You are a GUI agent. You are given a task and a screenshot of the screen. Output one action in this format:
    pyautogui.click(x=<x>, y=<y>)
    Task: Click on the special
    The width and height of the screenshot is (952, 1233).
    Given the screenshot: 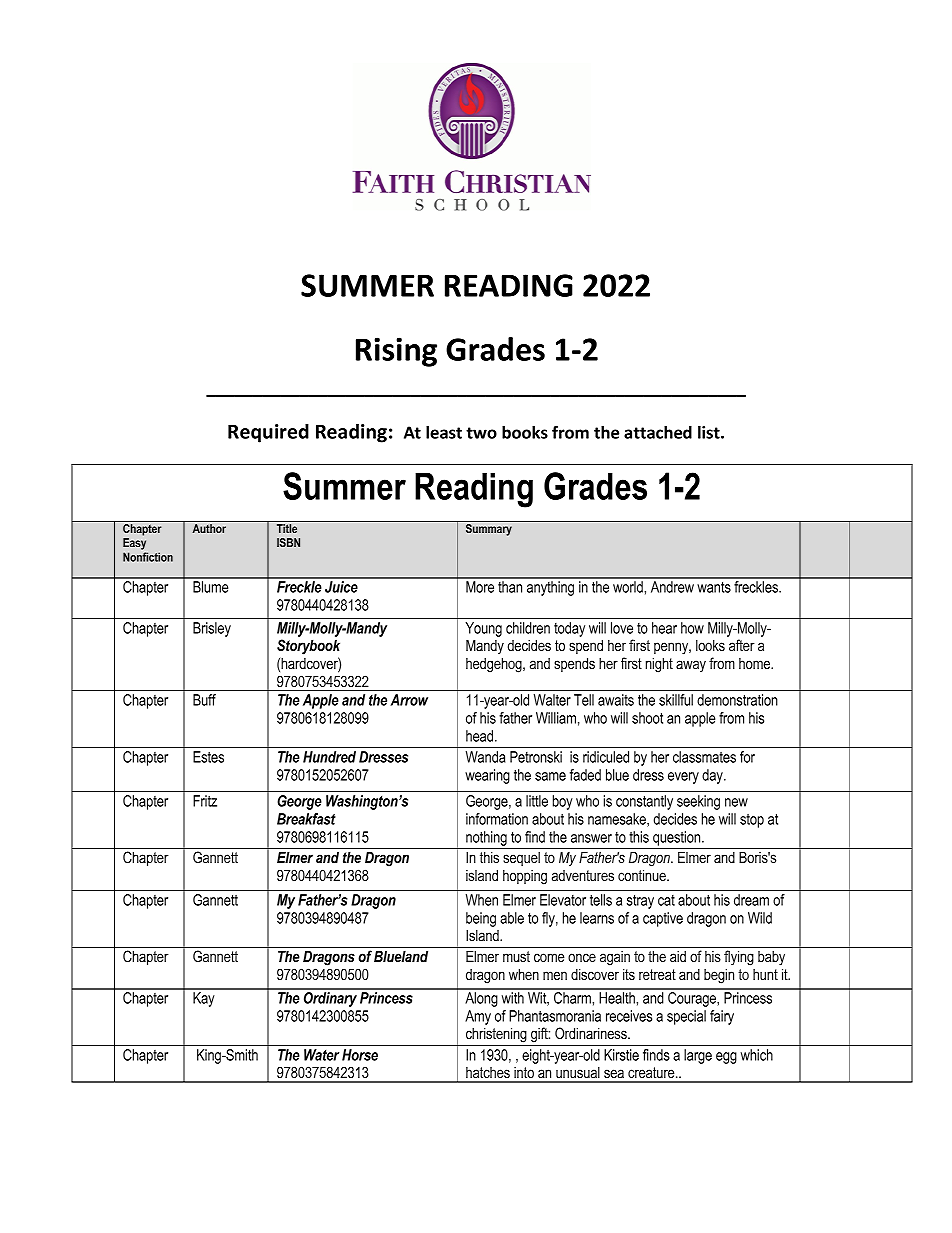 What is the action you would take?
    pyautogui.click(x=686, y=1017)
